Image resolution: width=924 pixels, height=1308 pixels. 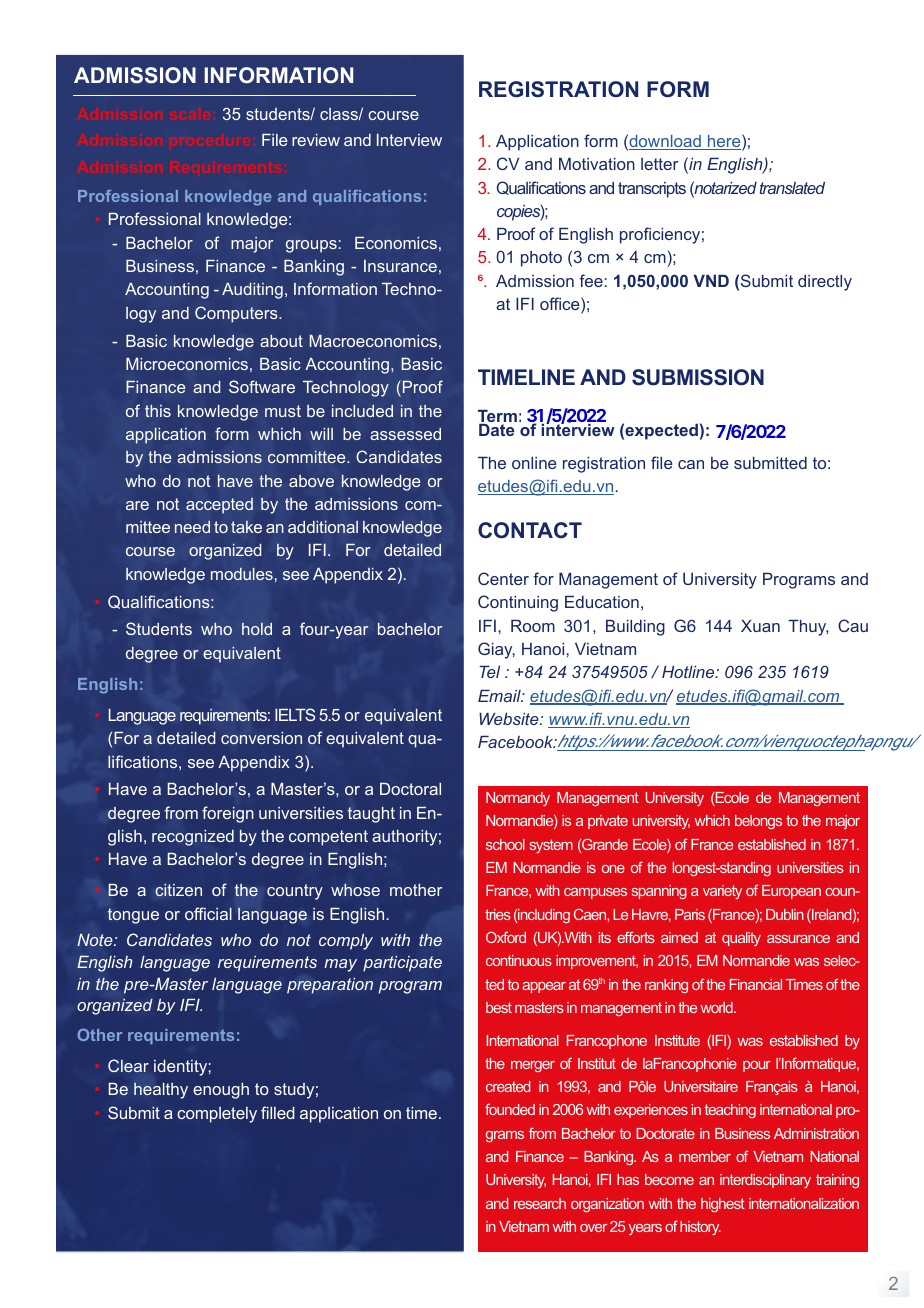 What do you see at coordinates (217, 1115) in the screenshot?
I see `completely` at bounding box center [217, 1115].
